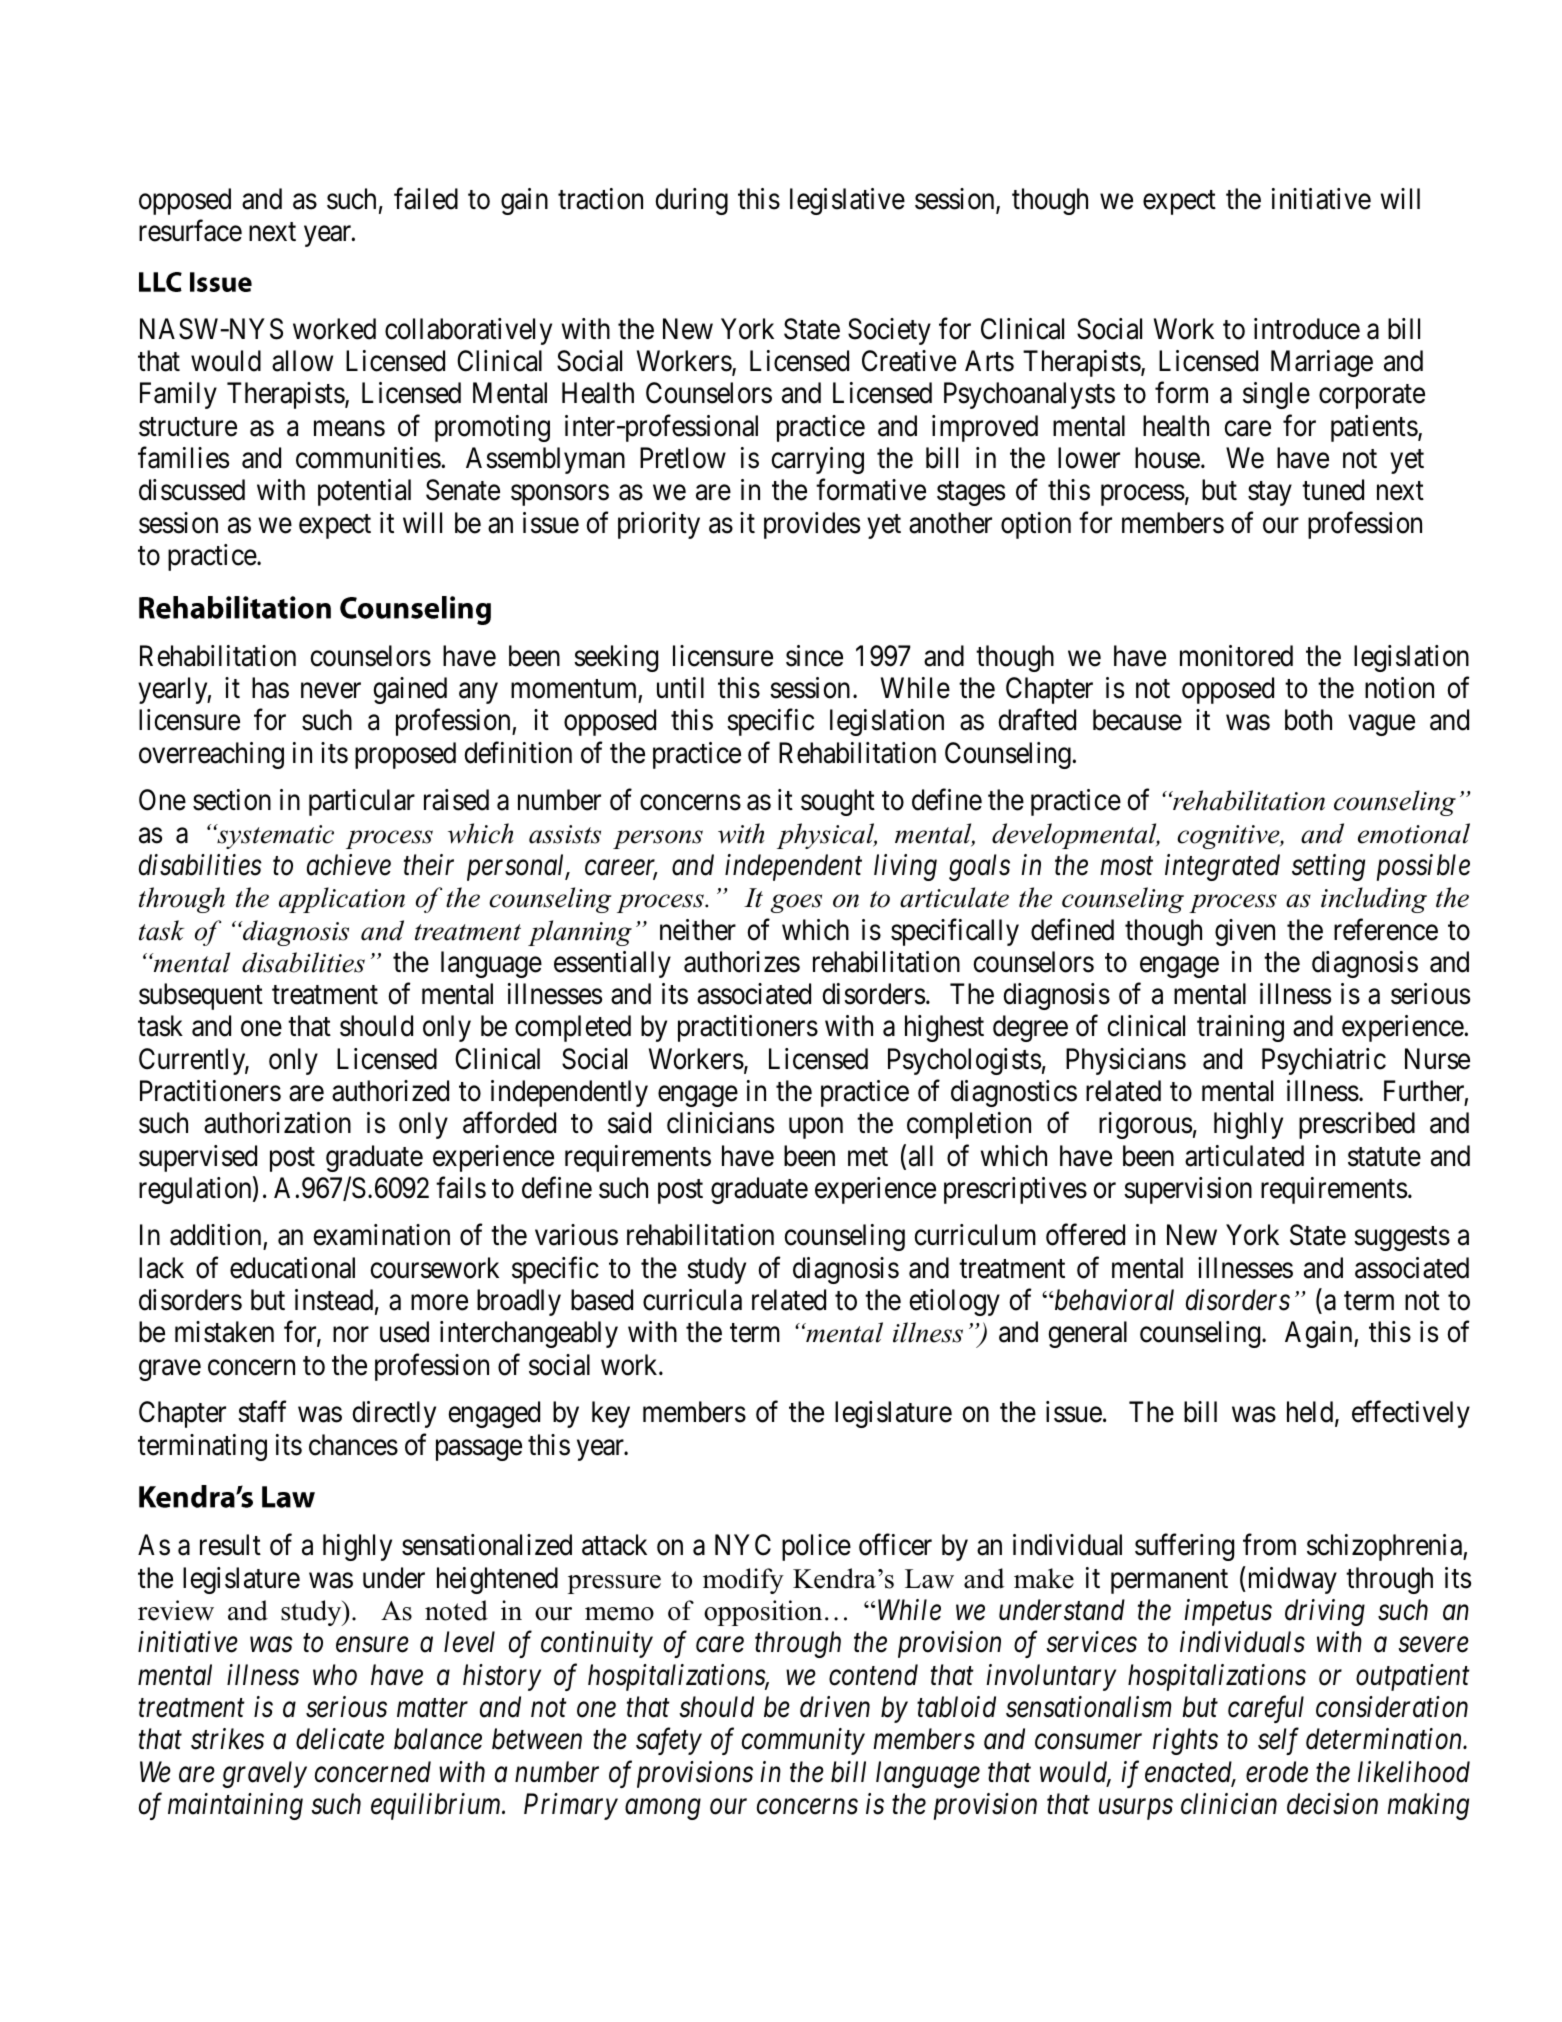 This screenshot has width=1562, height=2022. Describe the element at coordinates (803, 1742) in the screenshot. I see `community` at that location.
